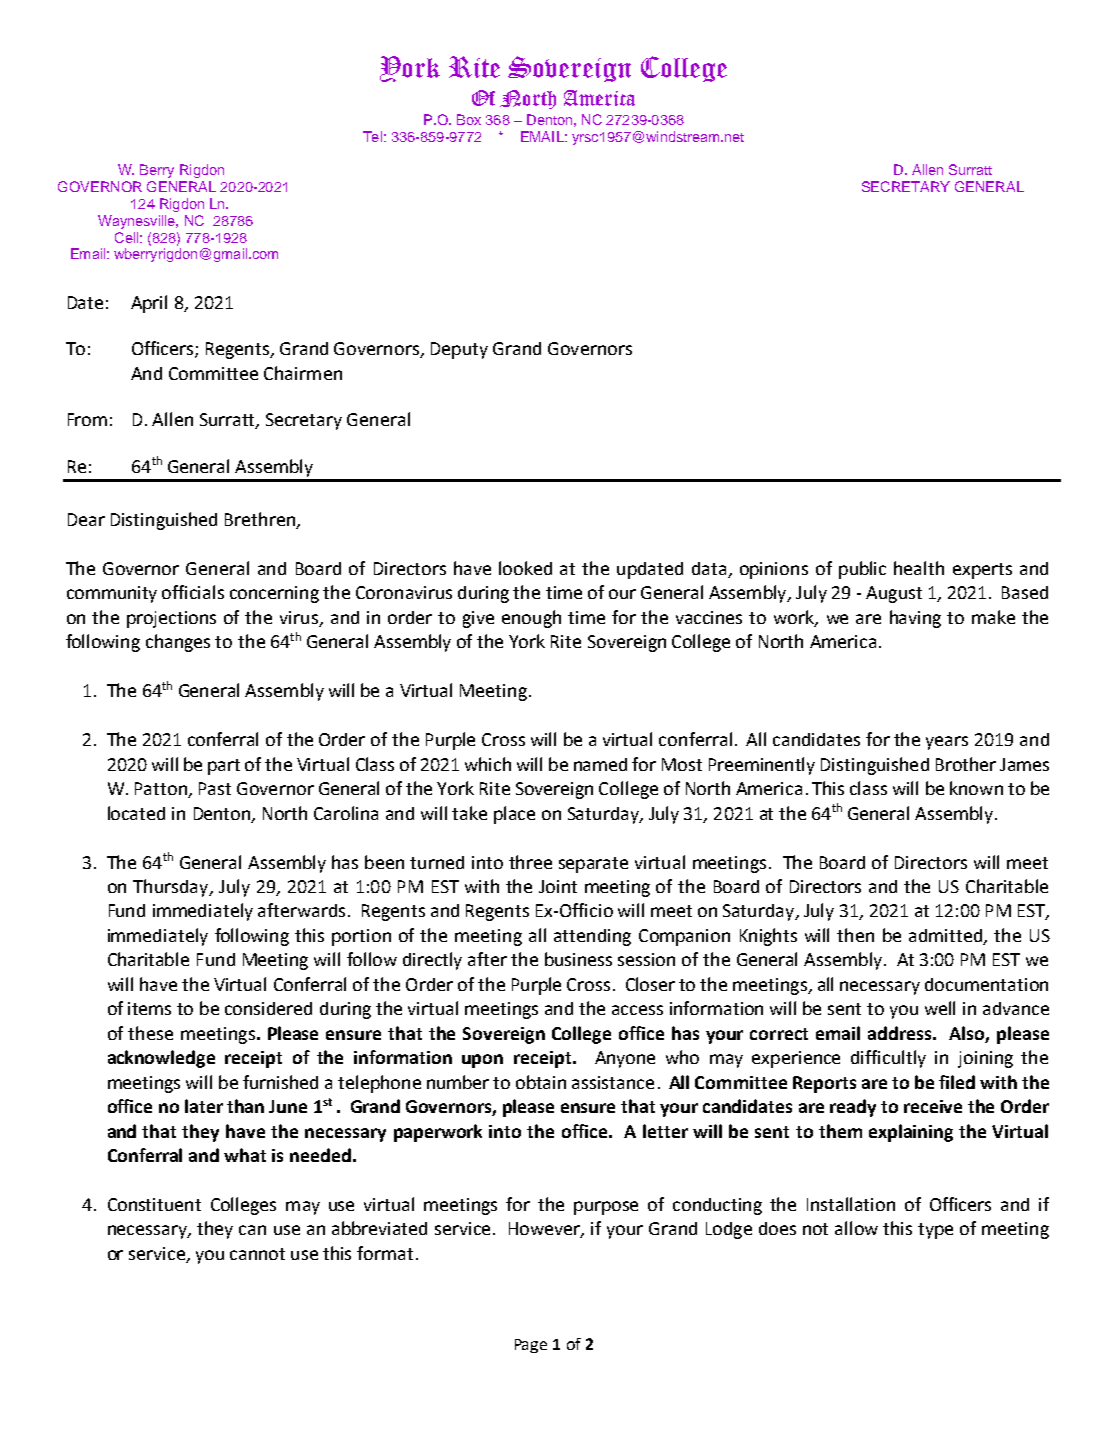 The image size is (1115, 1443). What do you see at coordinates (459, 350) in the page?
I see `Deputy` at bounding box center [459, 350].
